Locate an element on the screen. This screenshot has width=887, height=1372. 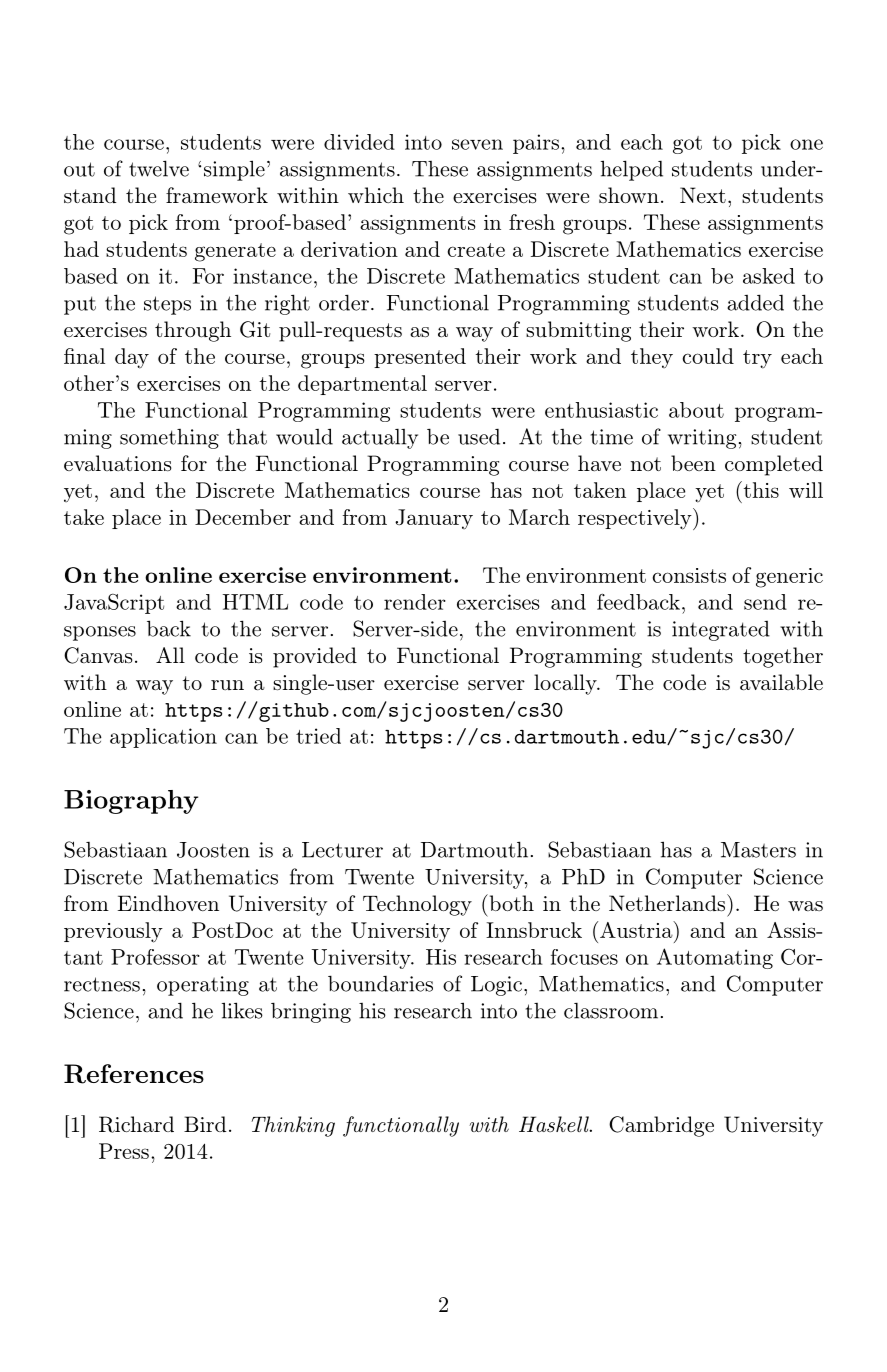
Richard is located at coordinates (136, 1124).
